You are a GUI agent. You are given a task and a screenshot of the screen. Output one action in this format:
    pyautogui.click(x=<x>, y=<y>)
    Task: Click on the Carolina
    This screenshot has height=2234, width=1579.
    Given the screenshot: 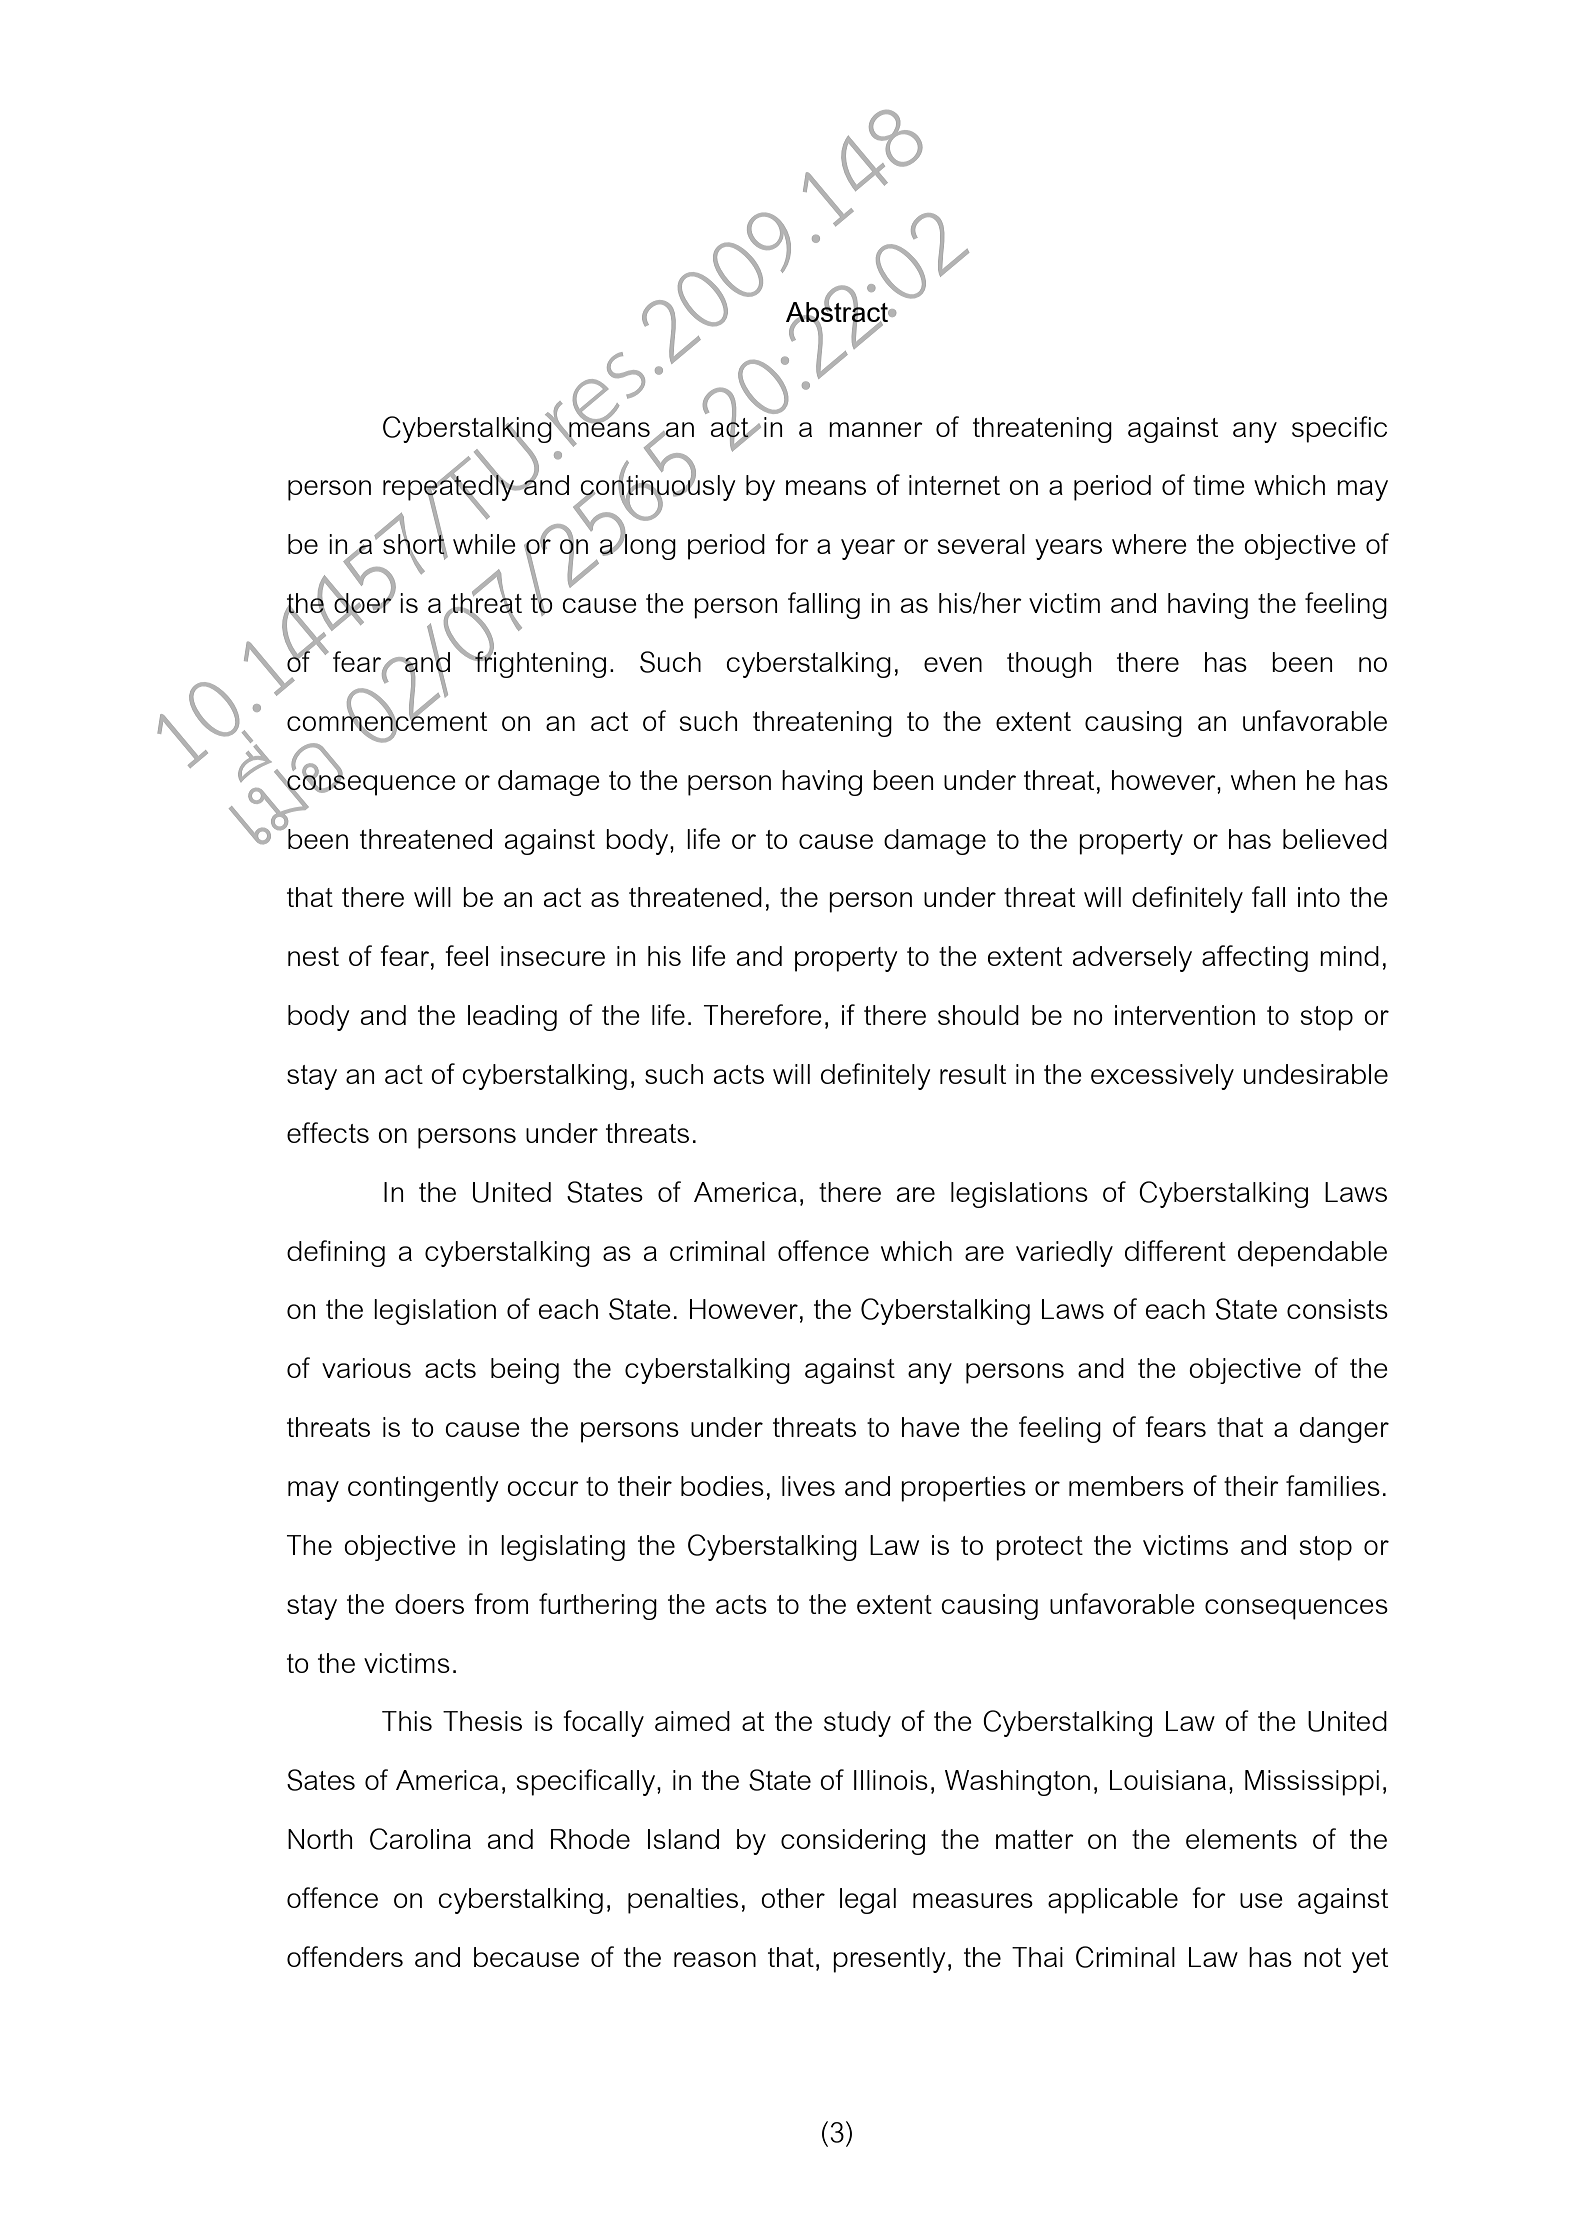 What is the action you would take?
    pyautogui.click(x=420, y=1839)
